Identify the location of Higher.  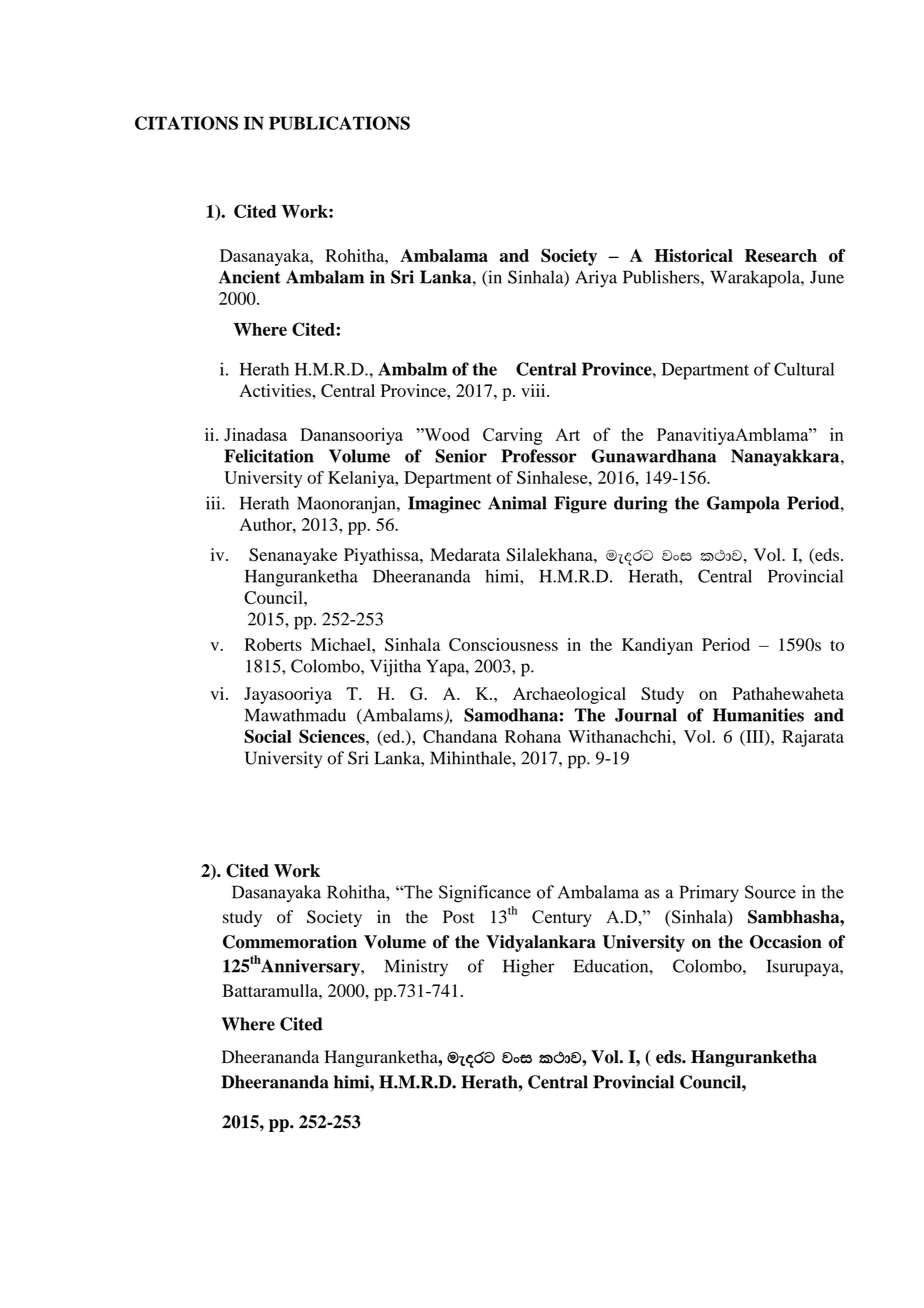
(528, 968).
